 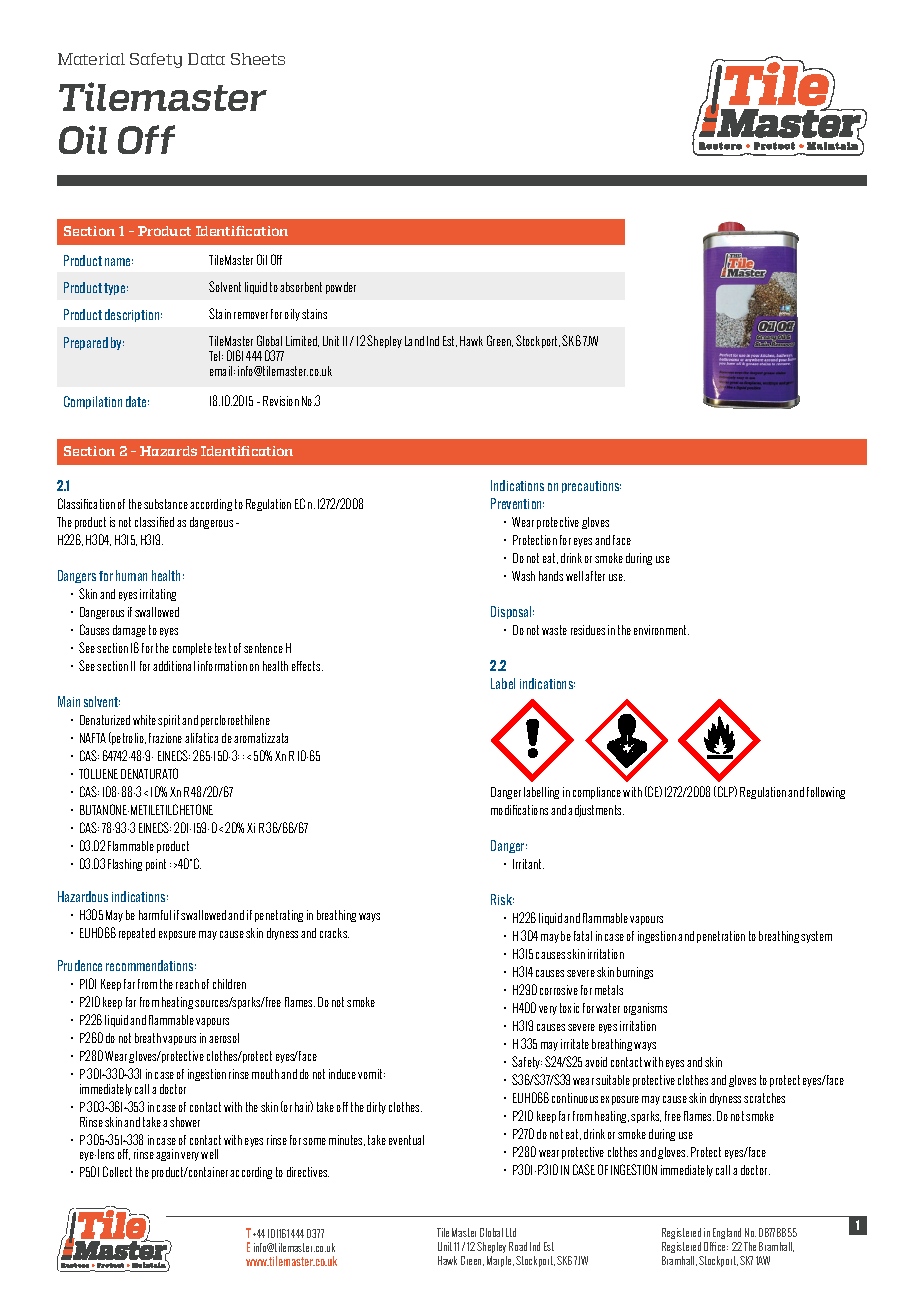 I want to click on Hazards, so click(x=168, y=451).
